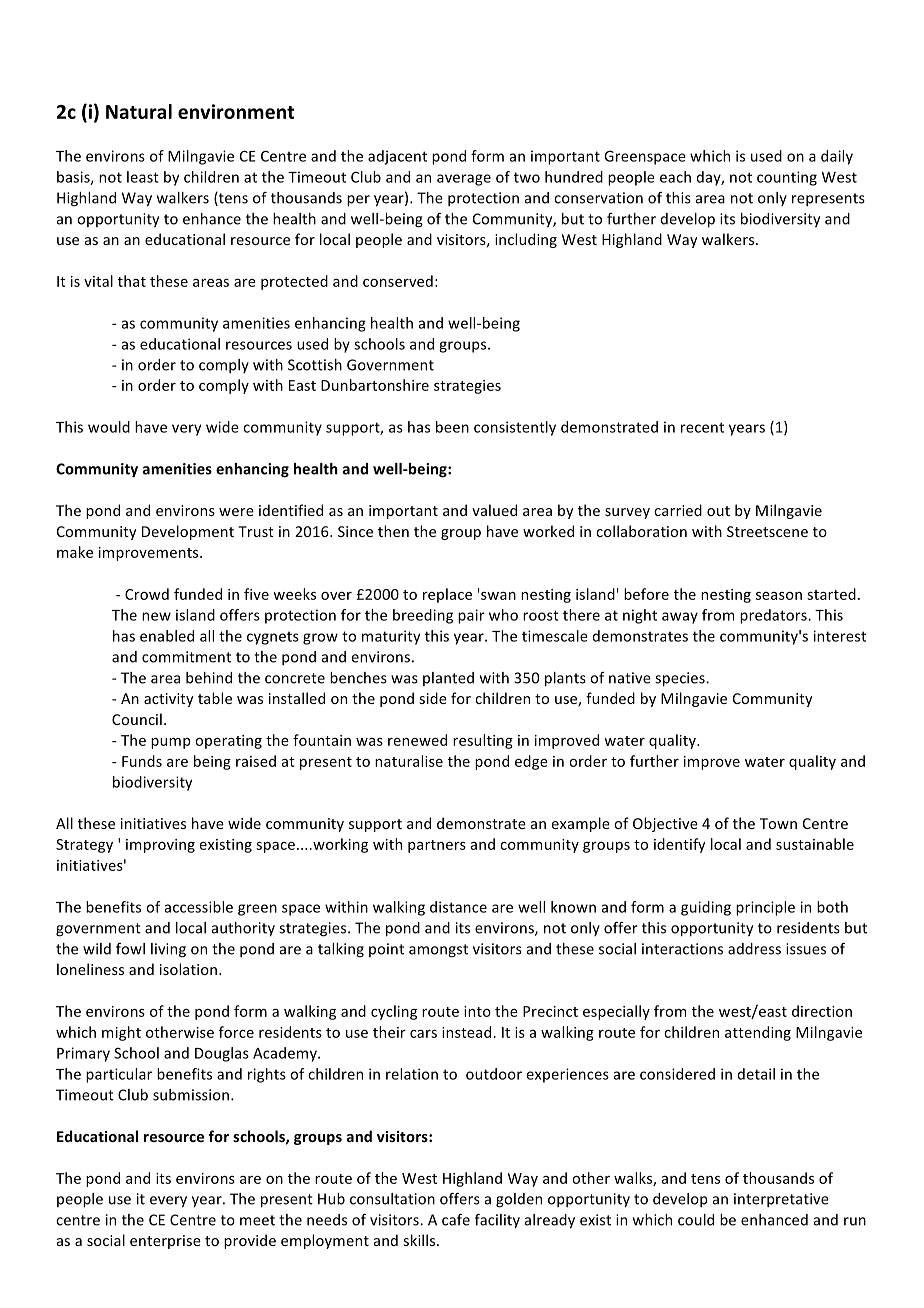  I want to click on enterprise, so click(165, 1242).
